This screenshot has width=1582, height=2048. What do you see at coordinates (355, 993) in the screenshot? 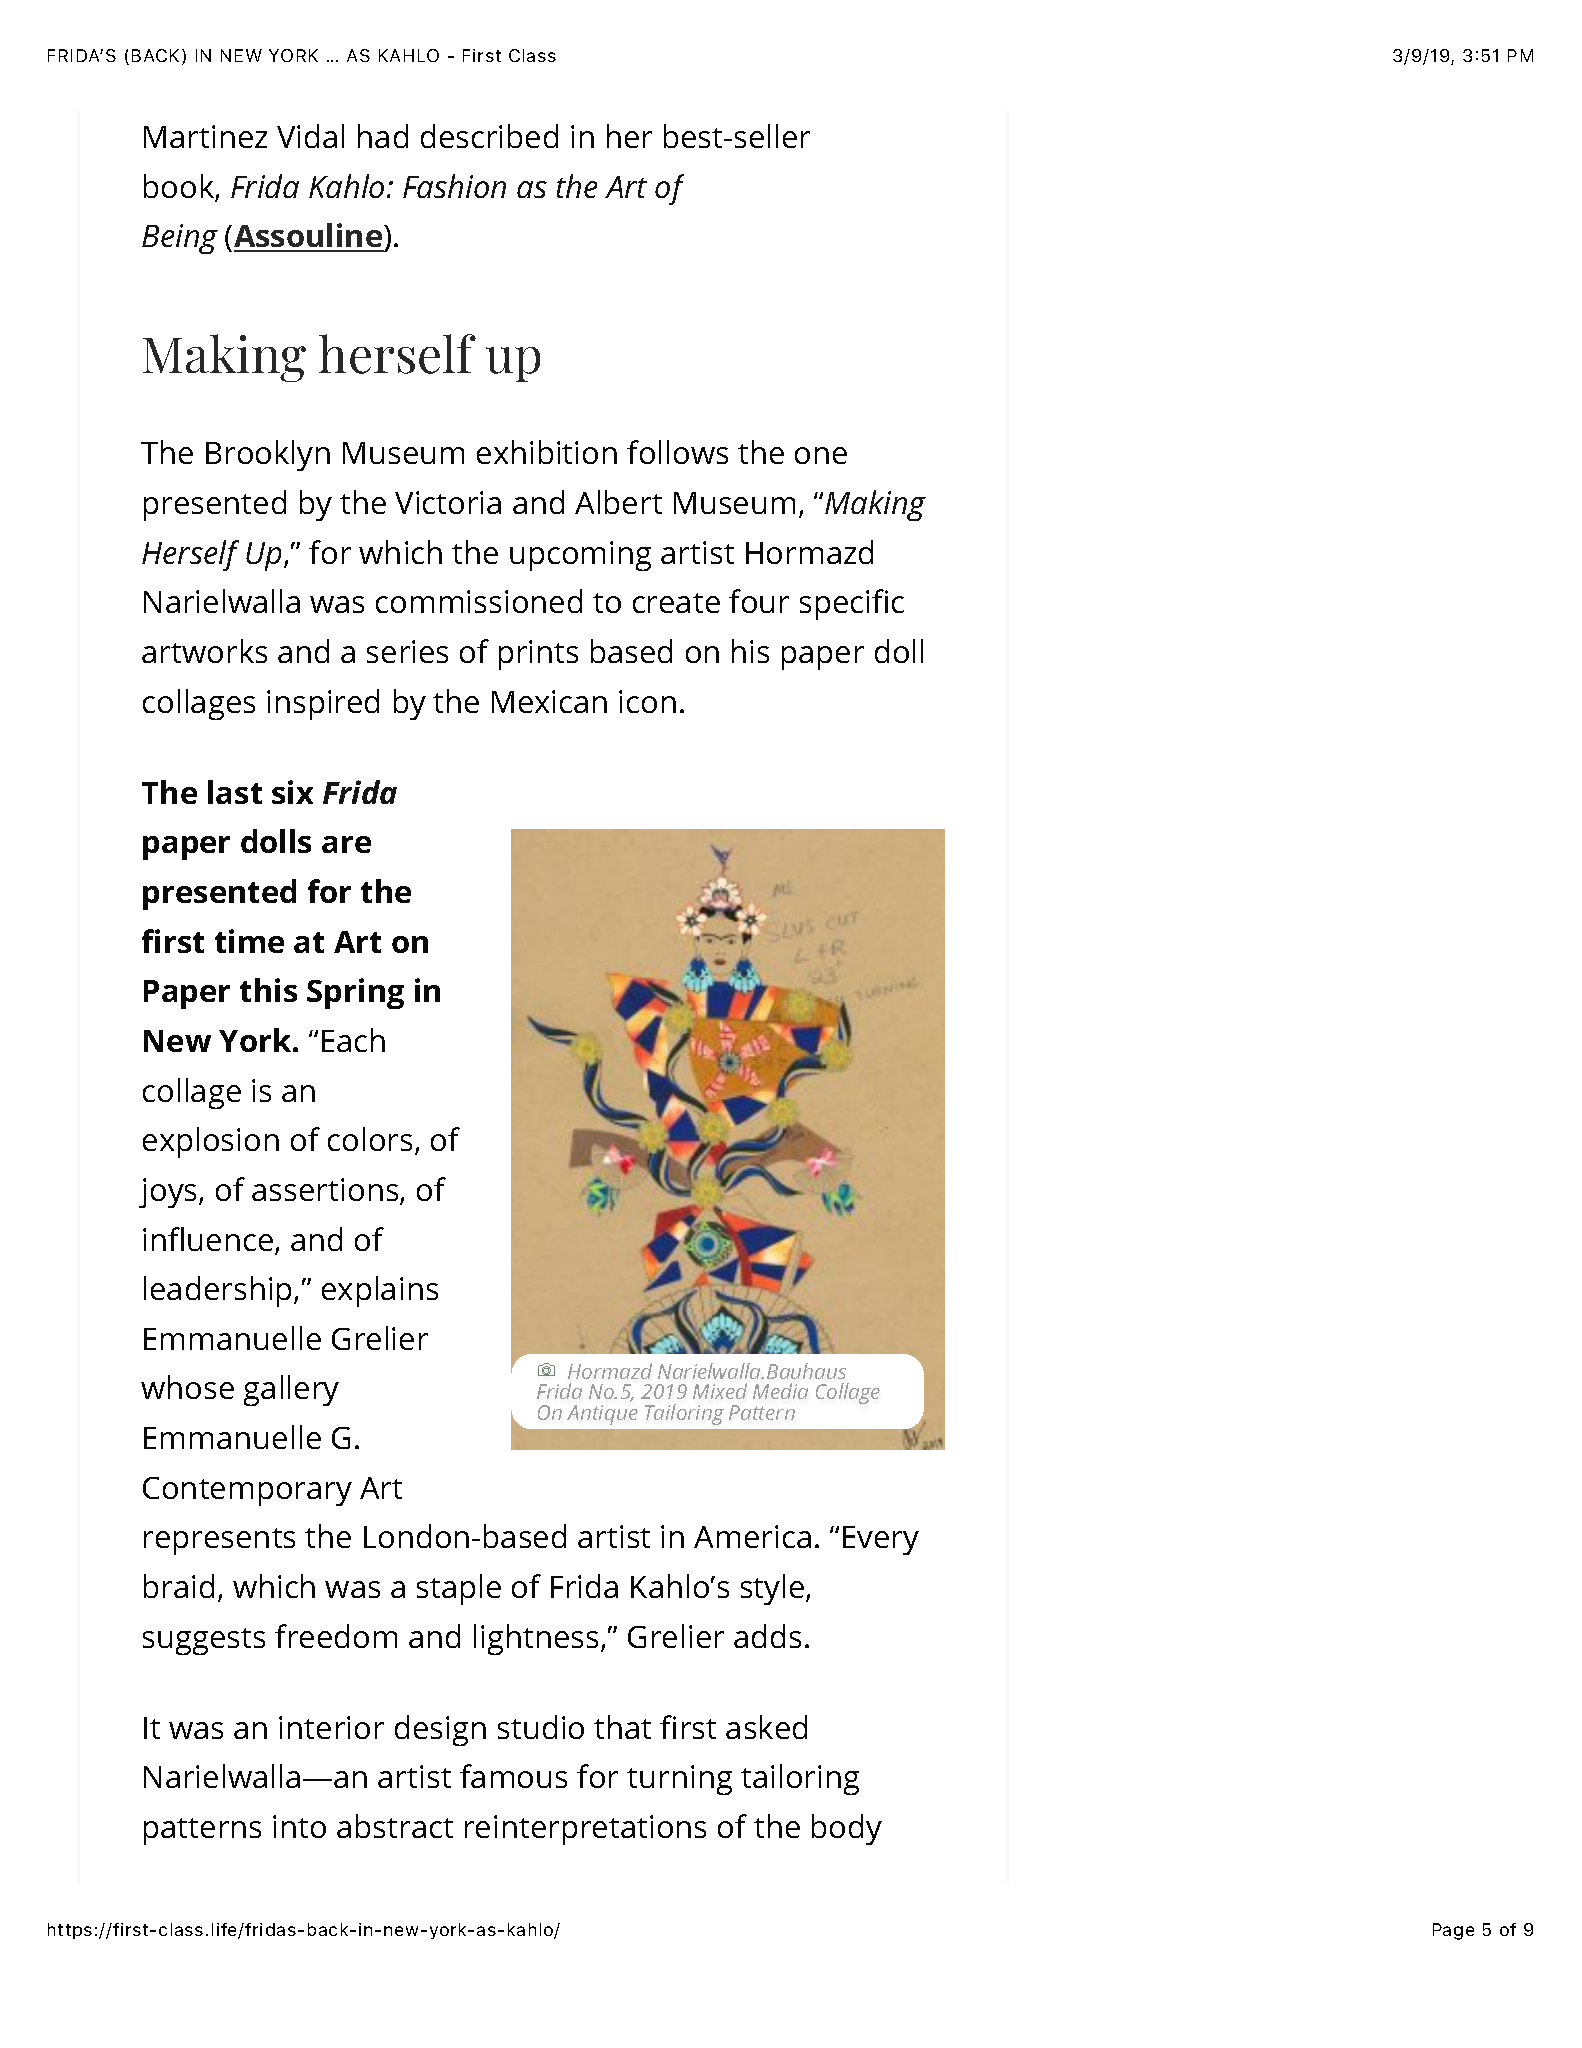
I see `Spring` at bounding box center [355, 993].
